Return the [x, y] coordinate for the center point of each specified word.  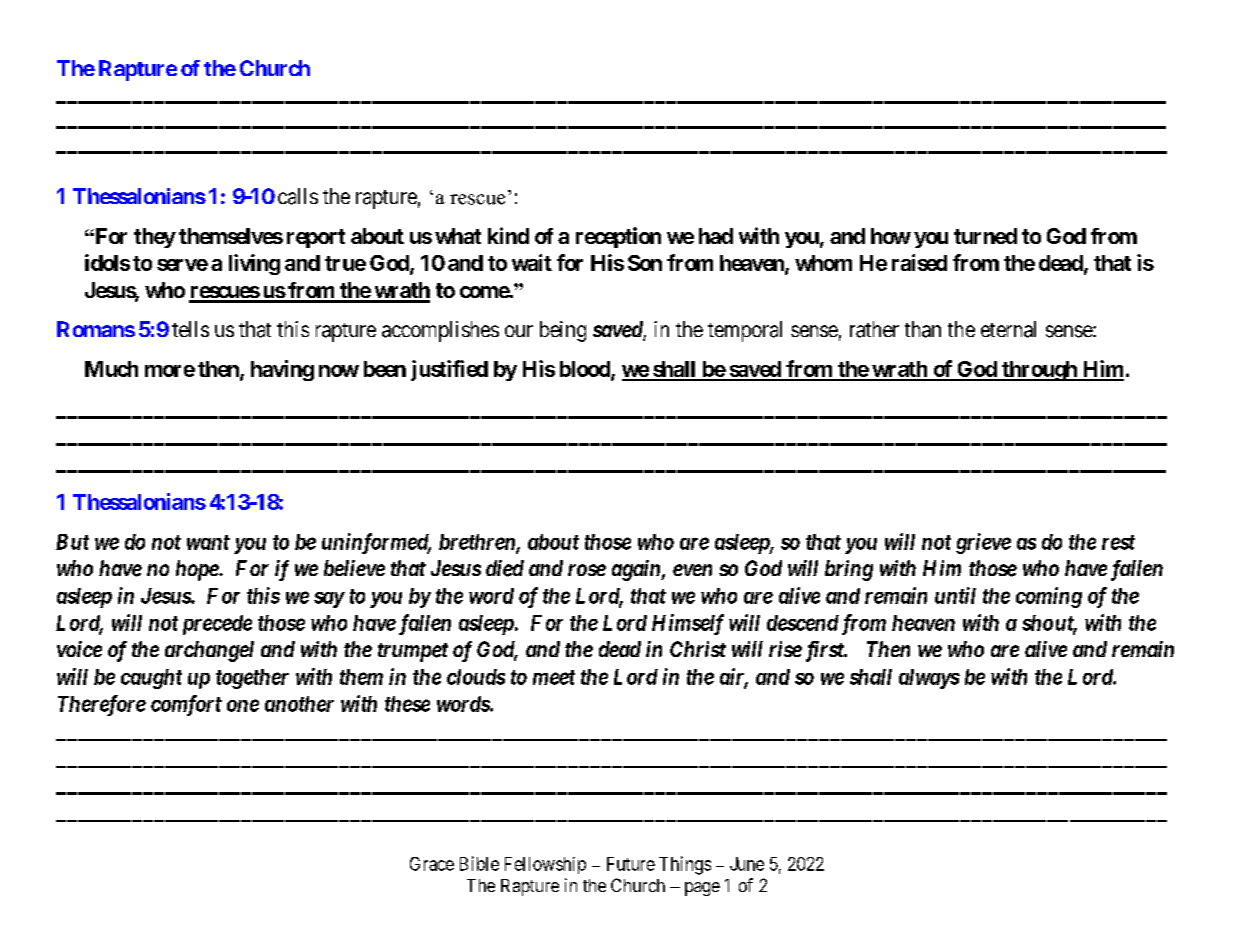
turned [985, 236]
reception [618, 237]
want [208, 542]
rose [587, 570]
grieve [983, 543]
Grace [432, 864]
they [155, 238]
